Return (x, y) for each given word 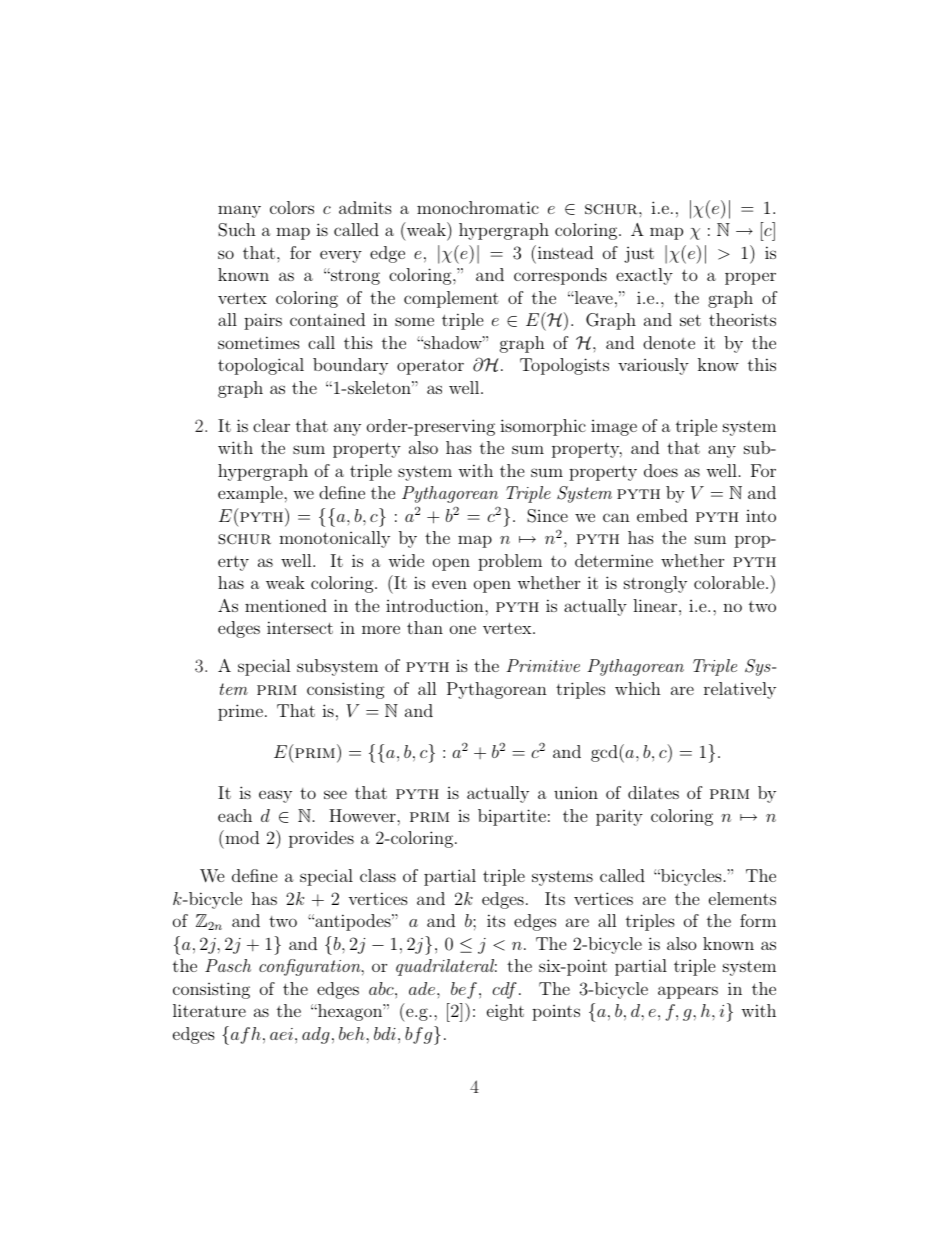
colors (292, 207)
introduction (436, 605)
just (639, 254)
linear (656, 605)
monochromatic (478, 207)
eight (505, 1012)
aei (281, 1034)
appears (688, 992)
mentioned (286, 605)
